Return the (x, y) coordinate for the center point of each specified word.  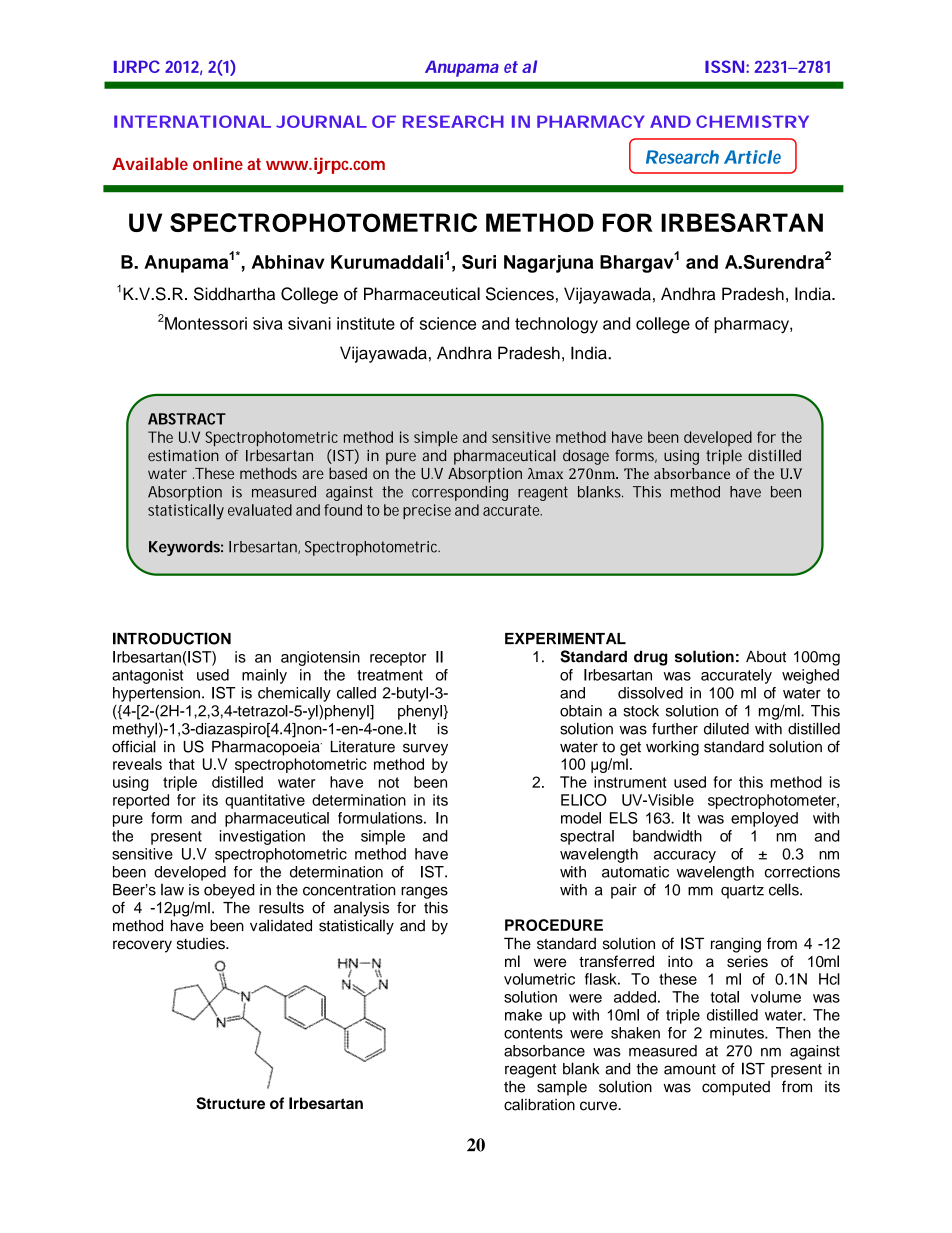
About (766, 657)
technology (556, 325)
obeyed (229, 891)
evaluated (260, 510)
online (218, 163)
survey (425, 749)
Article (752, 157)
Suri (479, 262)
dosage (586, 457)
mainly (264, 676)
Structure (230, 1103)
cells (785, 889)
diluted (726, 729)
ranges (424, 892)
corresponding (460, 493)
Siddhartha (234, 294)
